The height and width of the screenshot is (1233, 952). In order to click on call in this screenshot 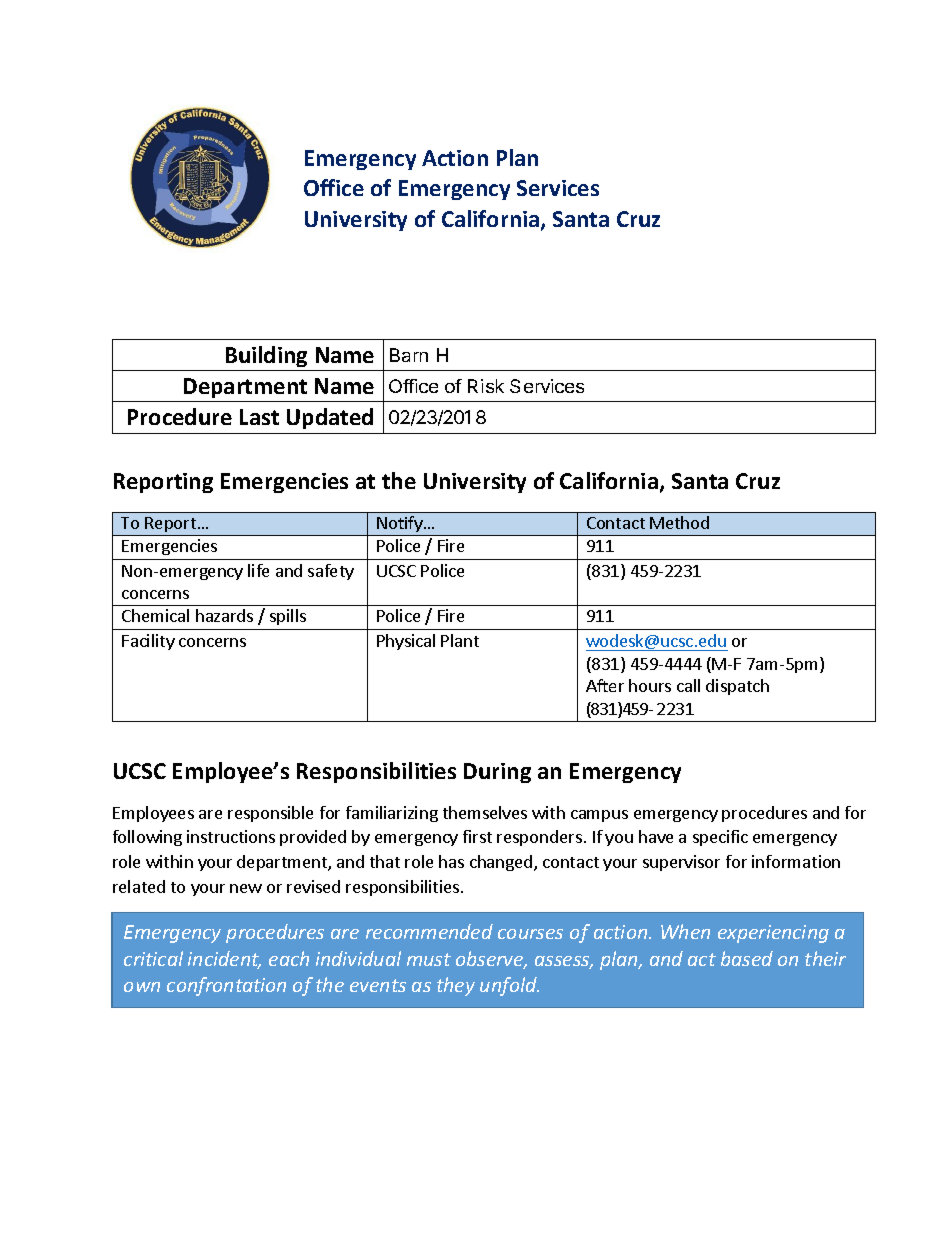, I will do `click(688, 685)`.
